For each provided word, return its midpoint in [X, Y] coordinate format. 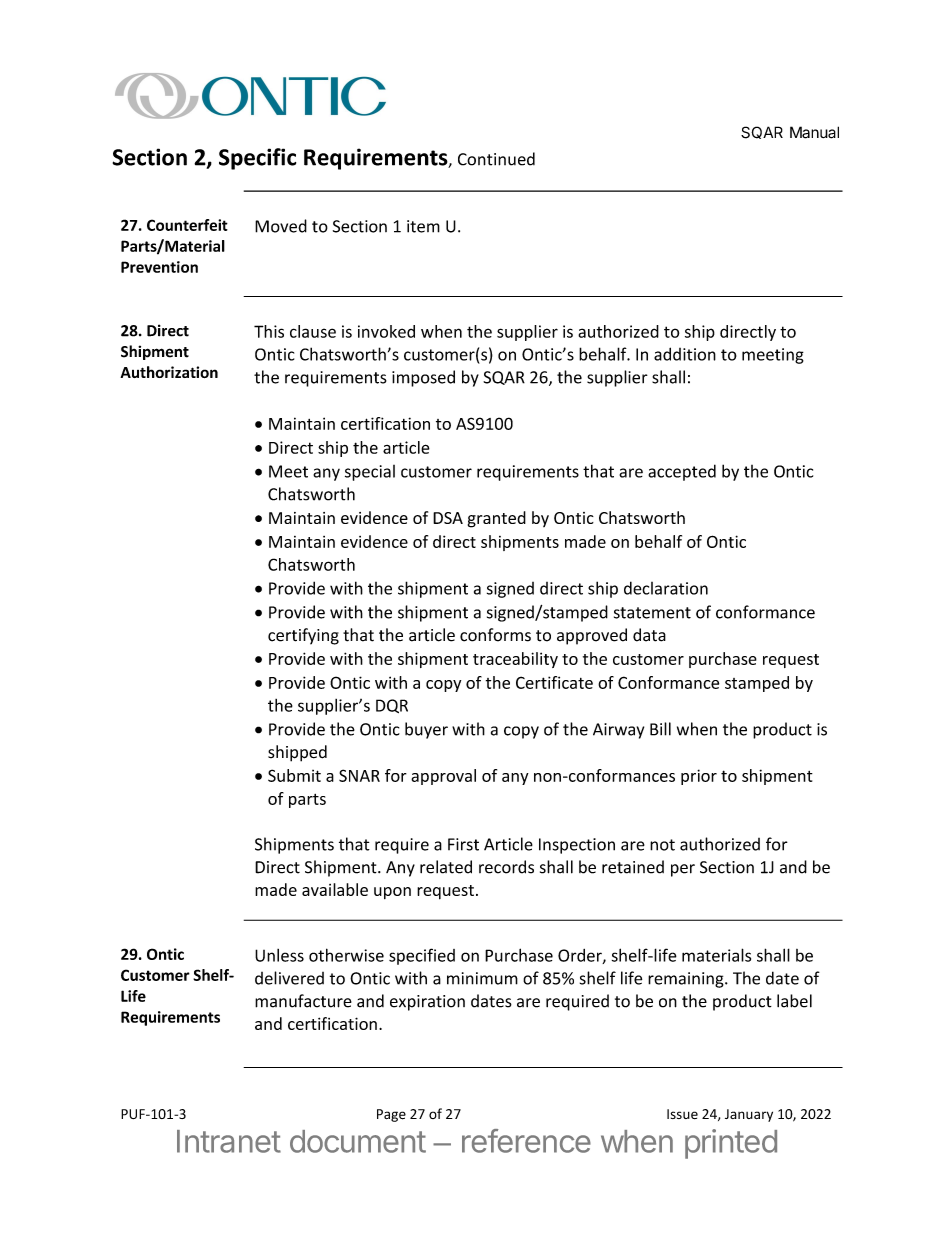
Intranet [229, 1141]
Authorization [169, 372]
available [335, 889]
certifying [303, 636]
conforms [495, 635]
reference [526, 1141]
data [649, 635]
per [683, 870]
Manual [814, 132]
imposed [423, 378]
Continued [496, 159]
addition [685, 354]
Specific [257, 159]
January [749, 1115]
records [506, 867]
